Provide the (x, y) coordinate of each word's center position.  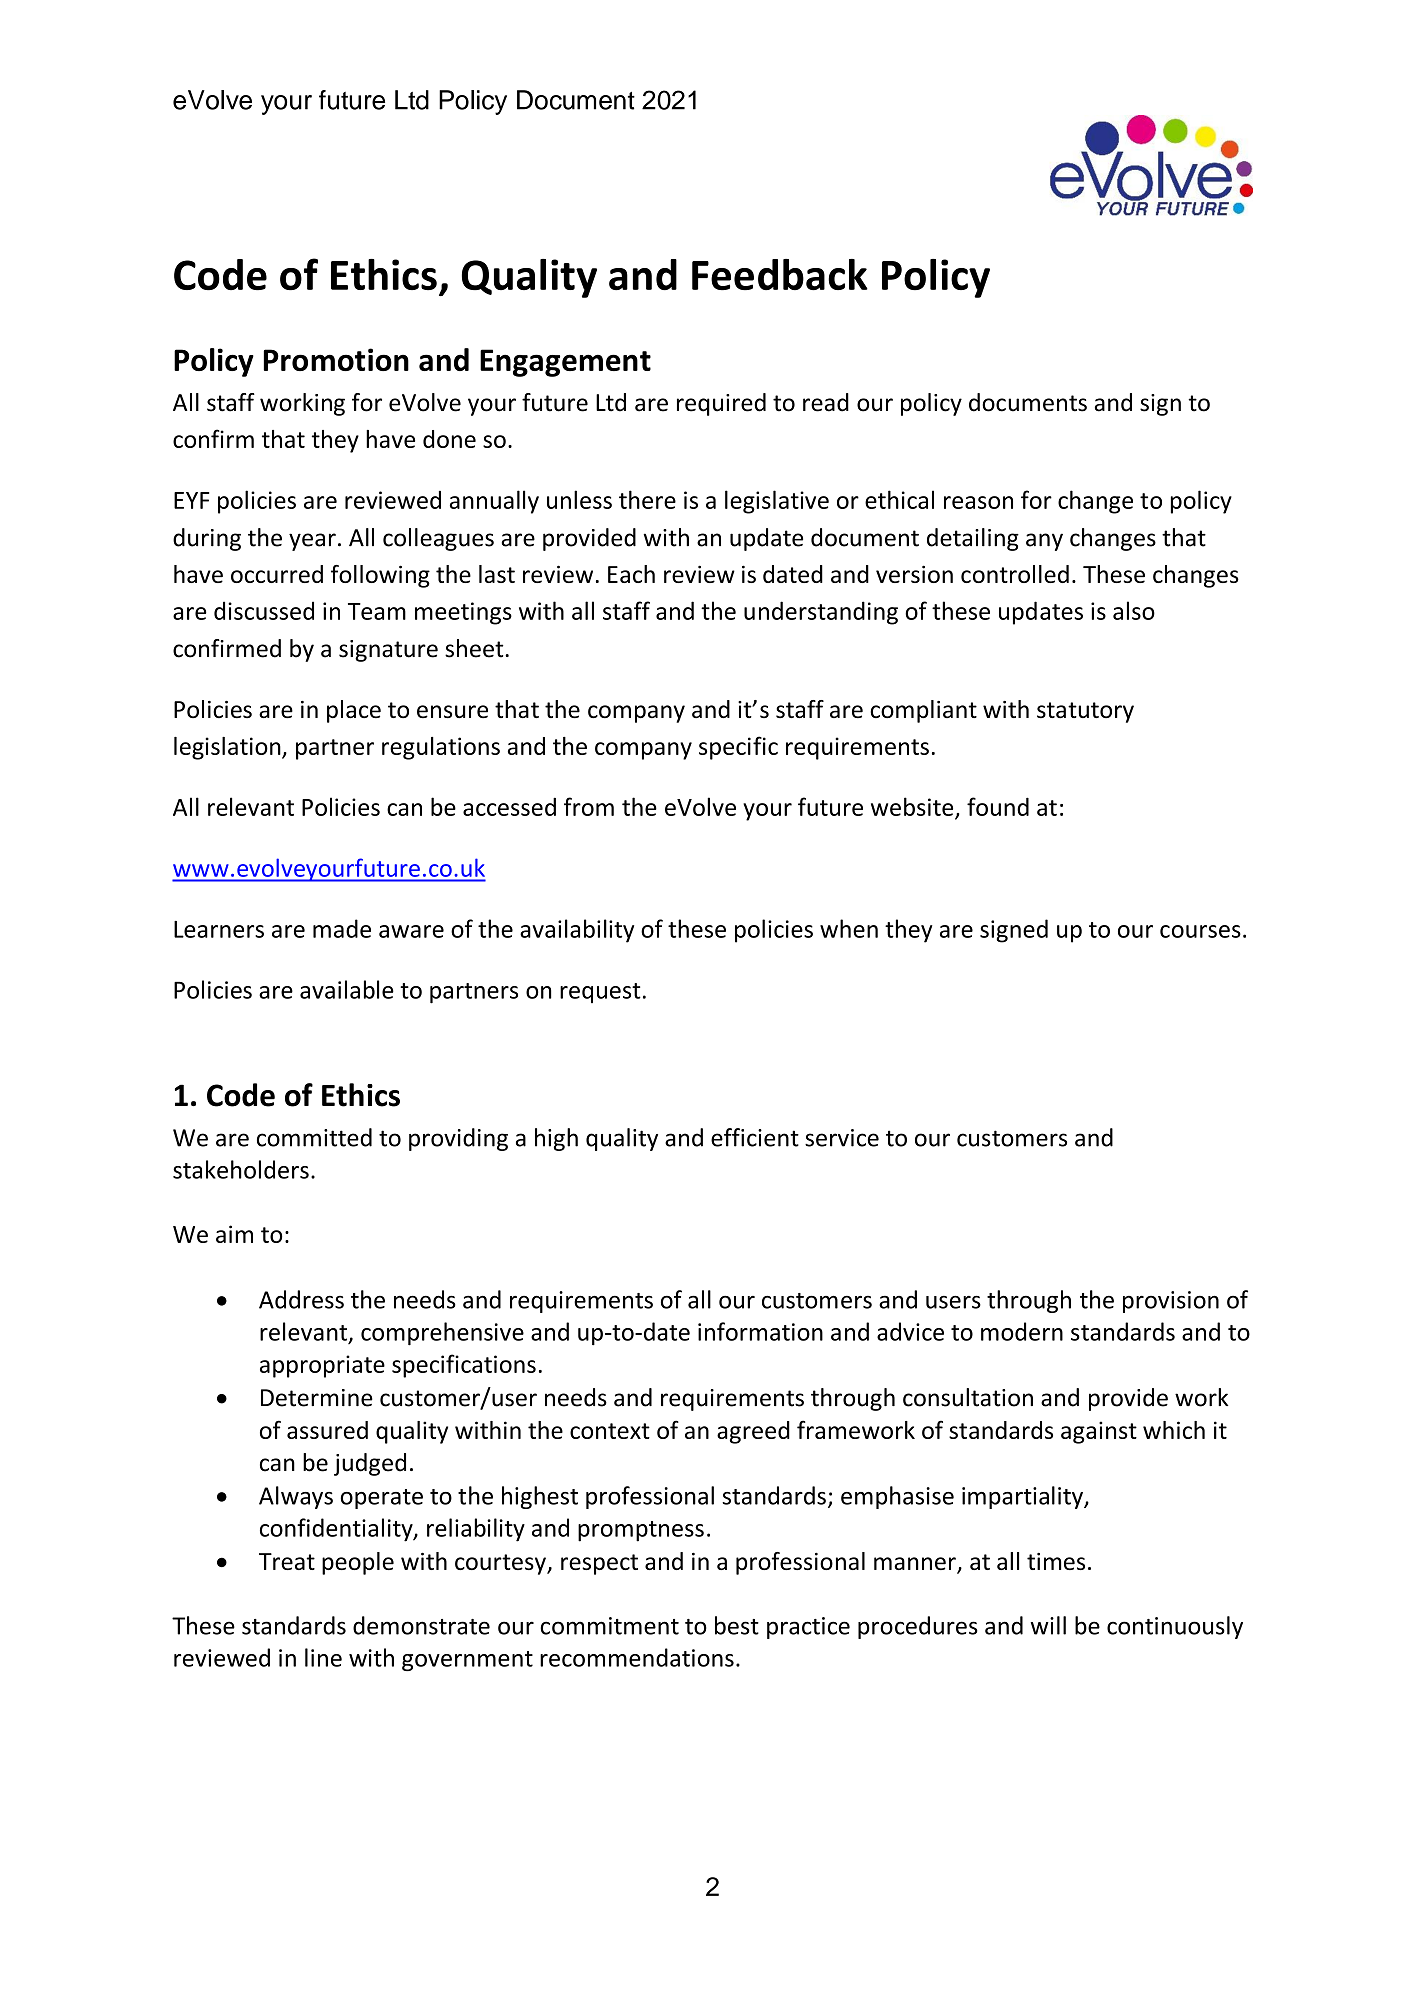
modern (1022, 1331)
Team (377, 611)
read (826, 402)
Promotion (336, 359)
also (1134, 610)
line (323, 1657)
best (737, 1625)
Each (631, 574)
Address (301, 1299)
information (760, 1331)
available (347, 989)
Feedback (780, 275)
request (600, 993)
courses (1200, 931)
